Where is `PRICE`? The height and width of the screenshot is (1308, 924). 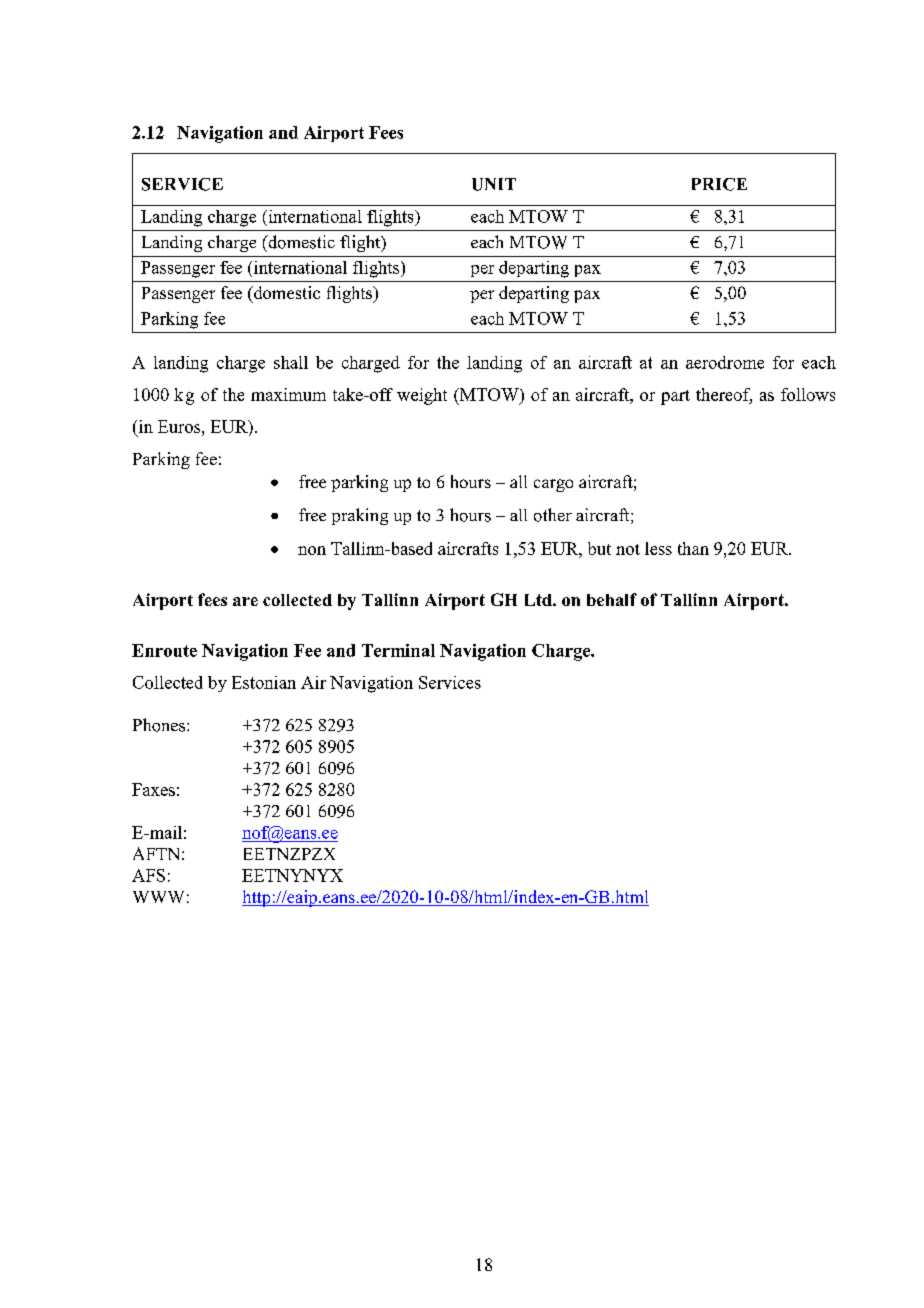
PRICE is located at coordinates (719, 184).
